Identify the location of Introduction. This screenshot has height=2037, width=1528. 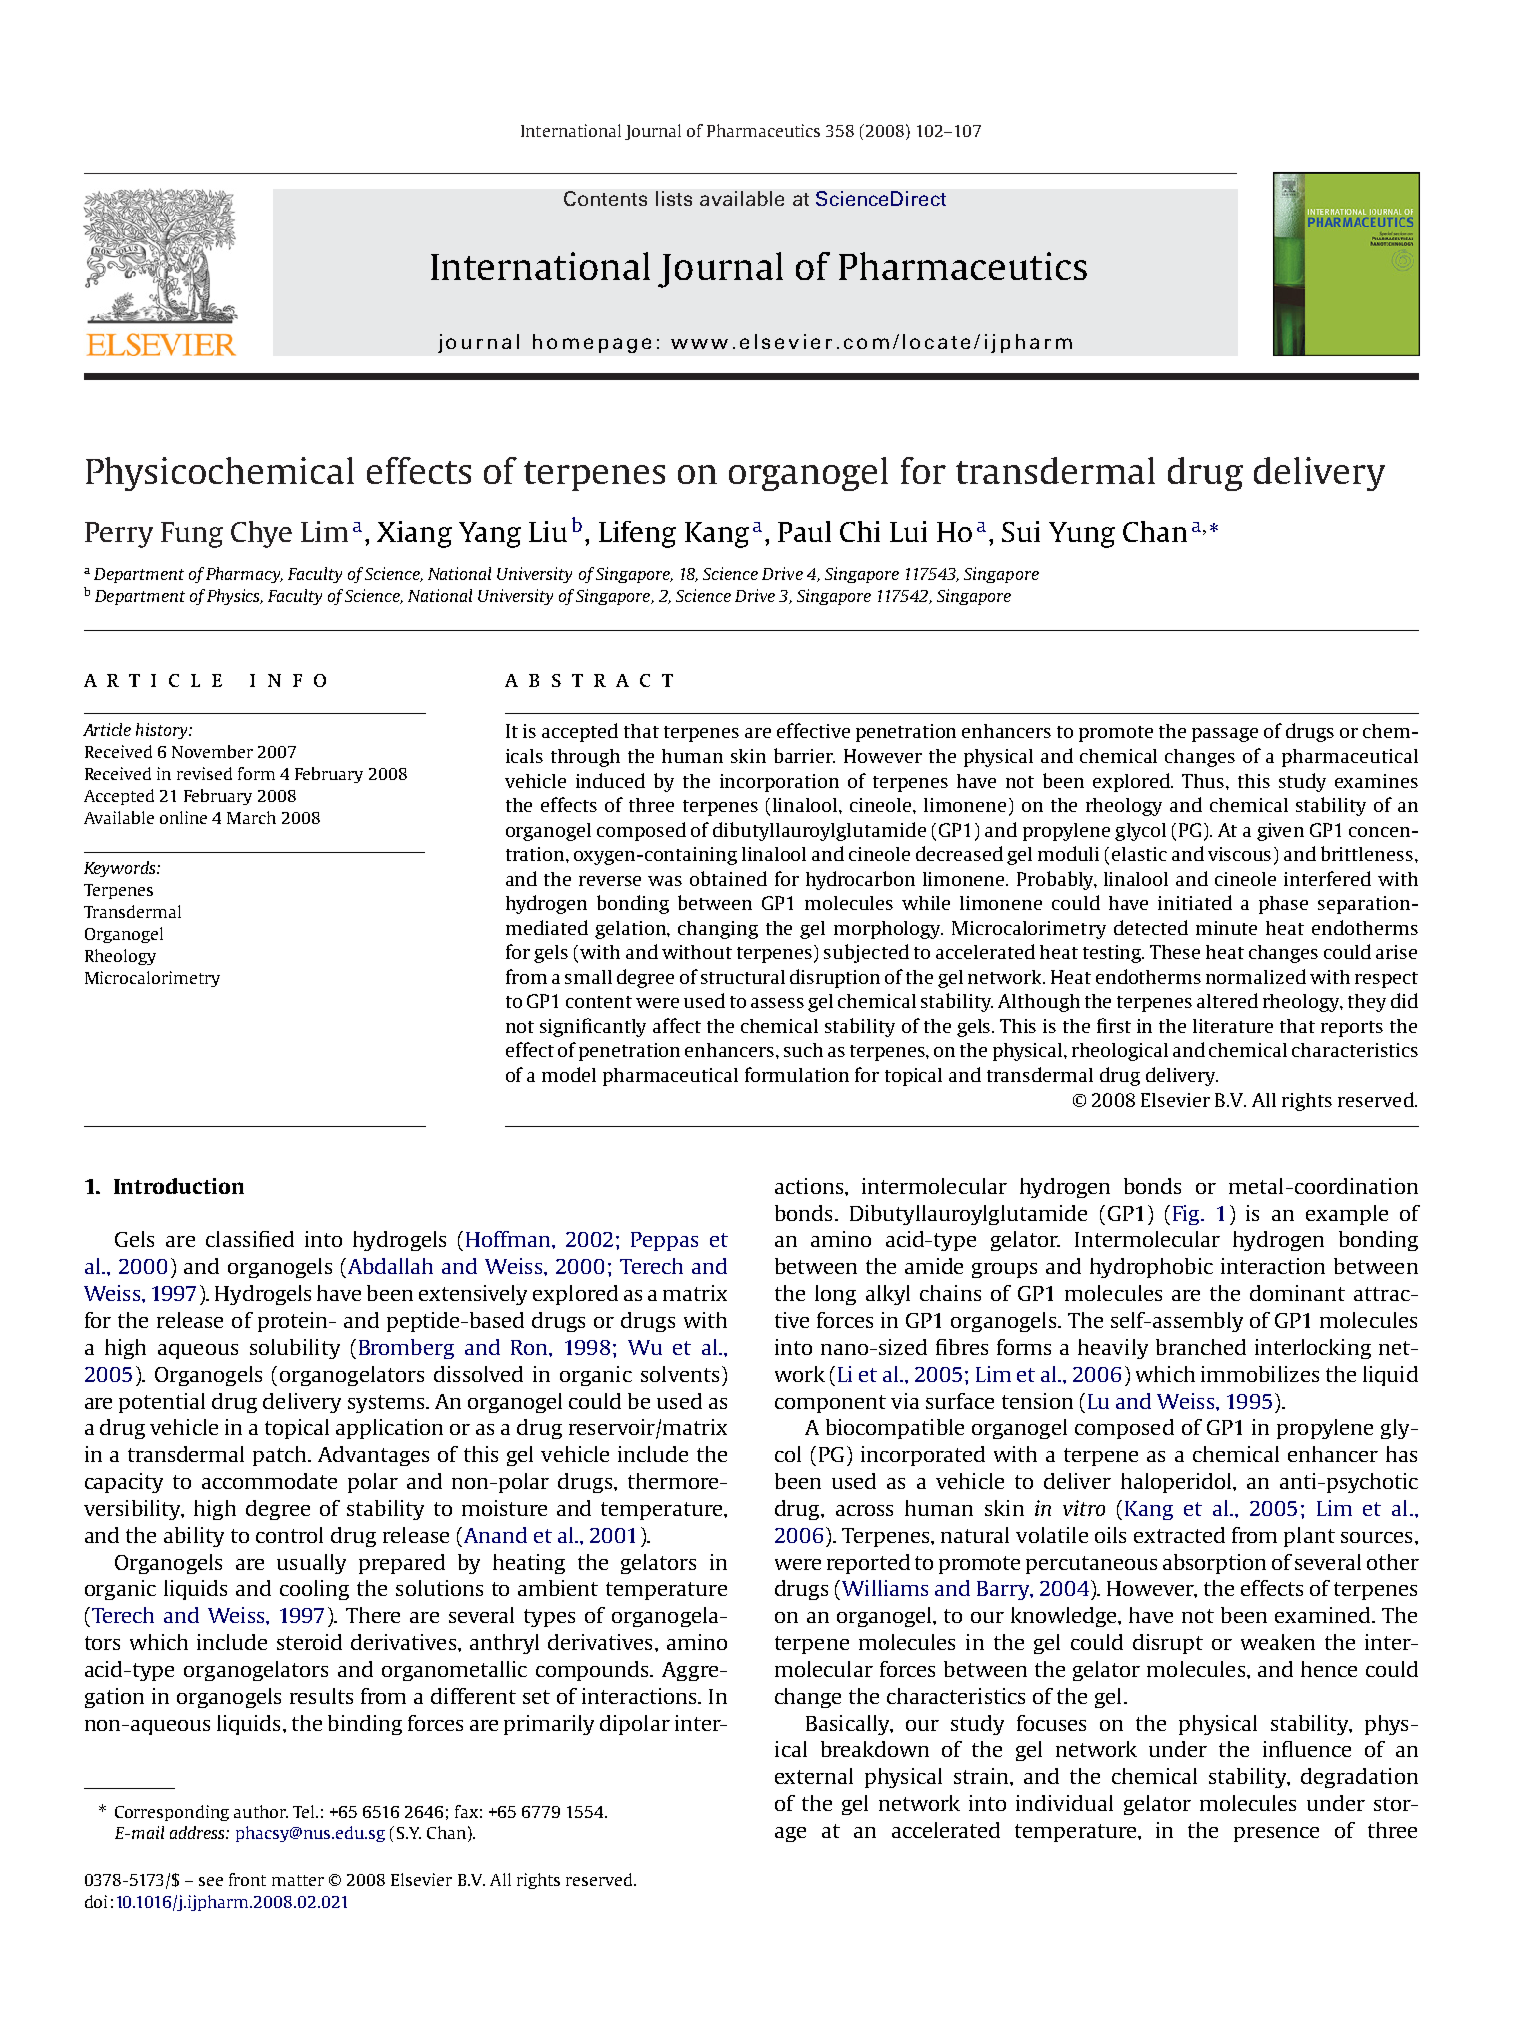
(179, 1186).
